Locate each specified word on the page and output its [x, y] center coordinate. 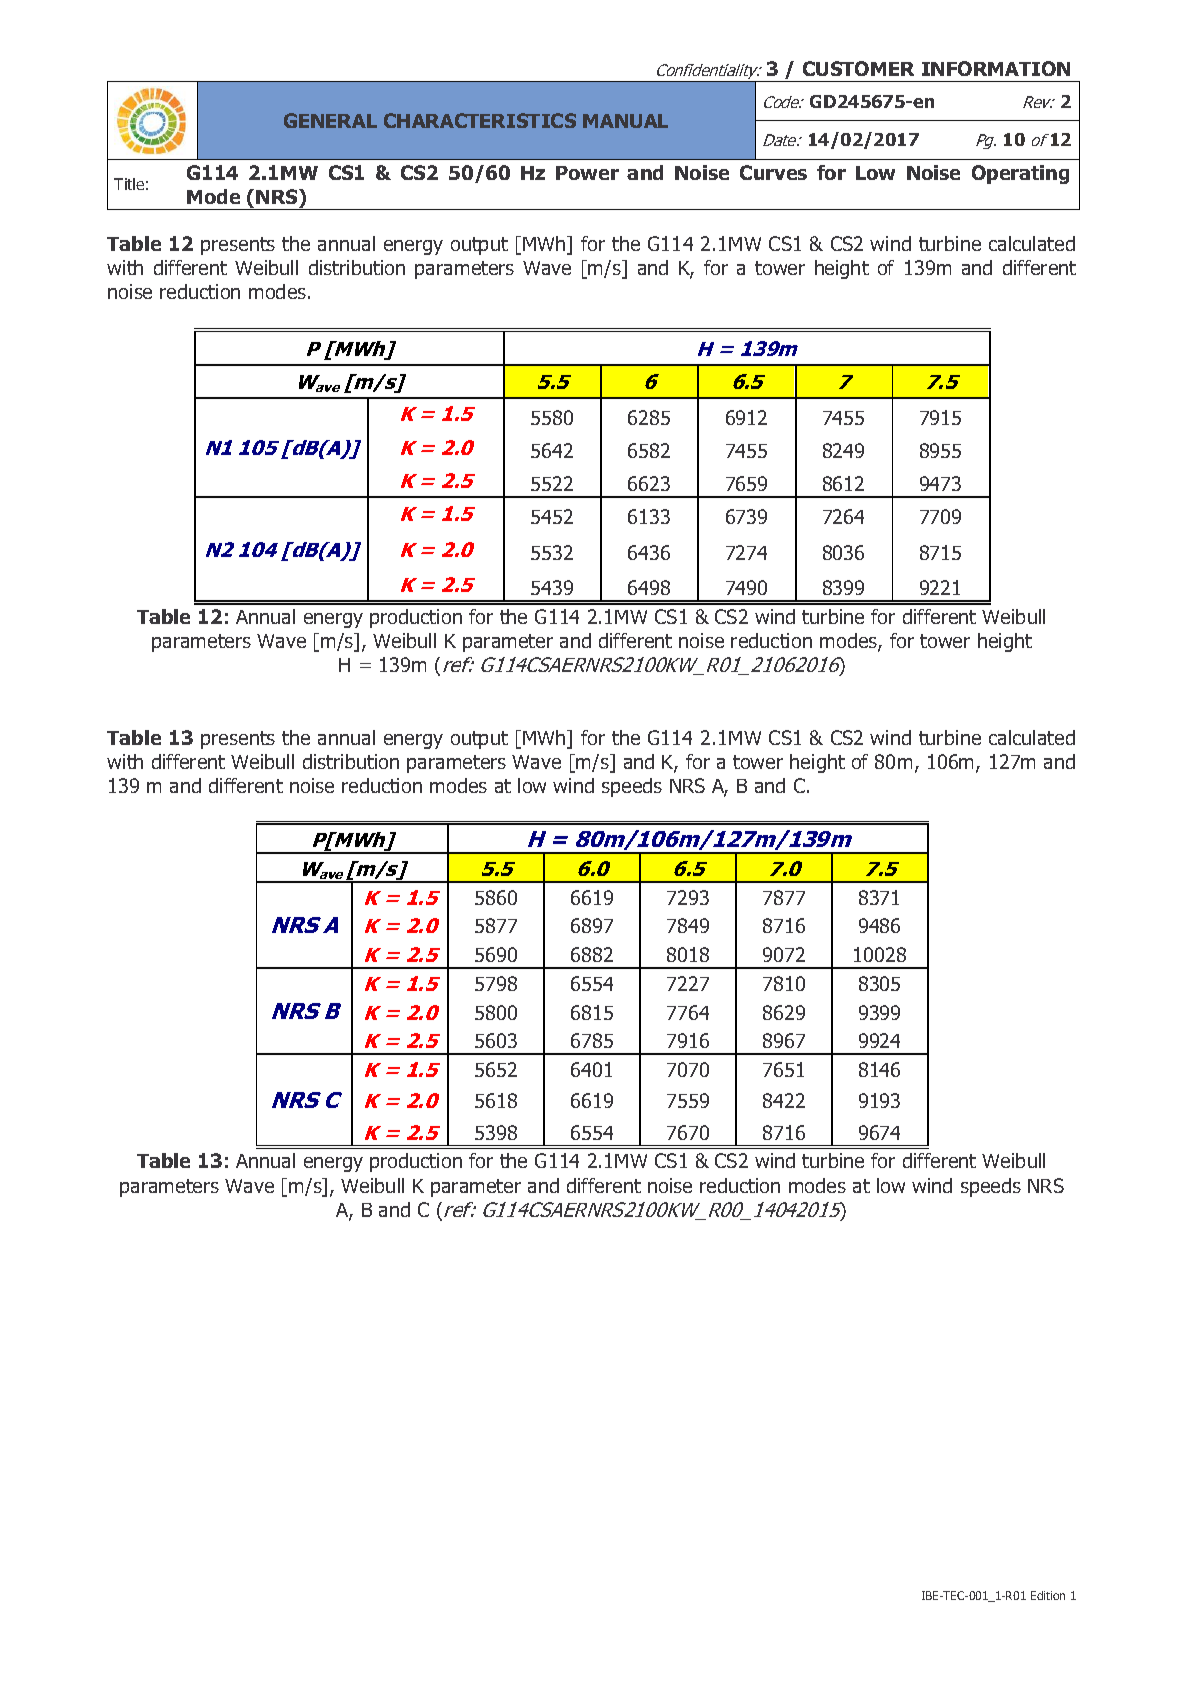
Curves [773, 172]
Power [587, 173]
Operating [1020, 174]
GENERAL [330, 120]
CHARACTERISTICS [480, 120]
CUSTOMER [858, 68]
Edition [1048, 1595]
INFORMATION [996, 68]
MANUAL [625, 121]
